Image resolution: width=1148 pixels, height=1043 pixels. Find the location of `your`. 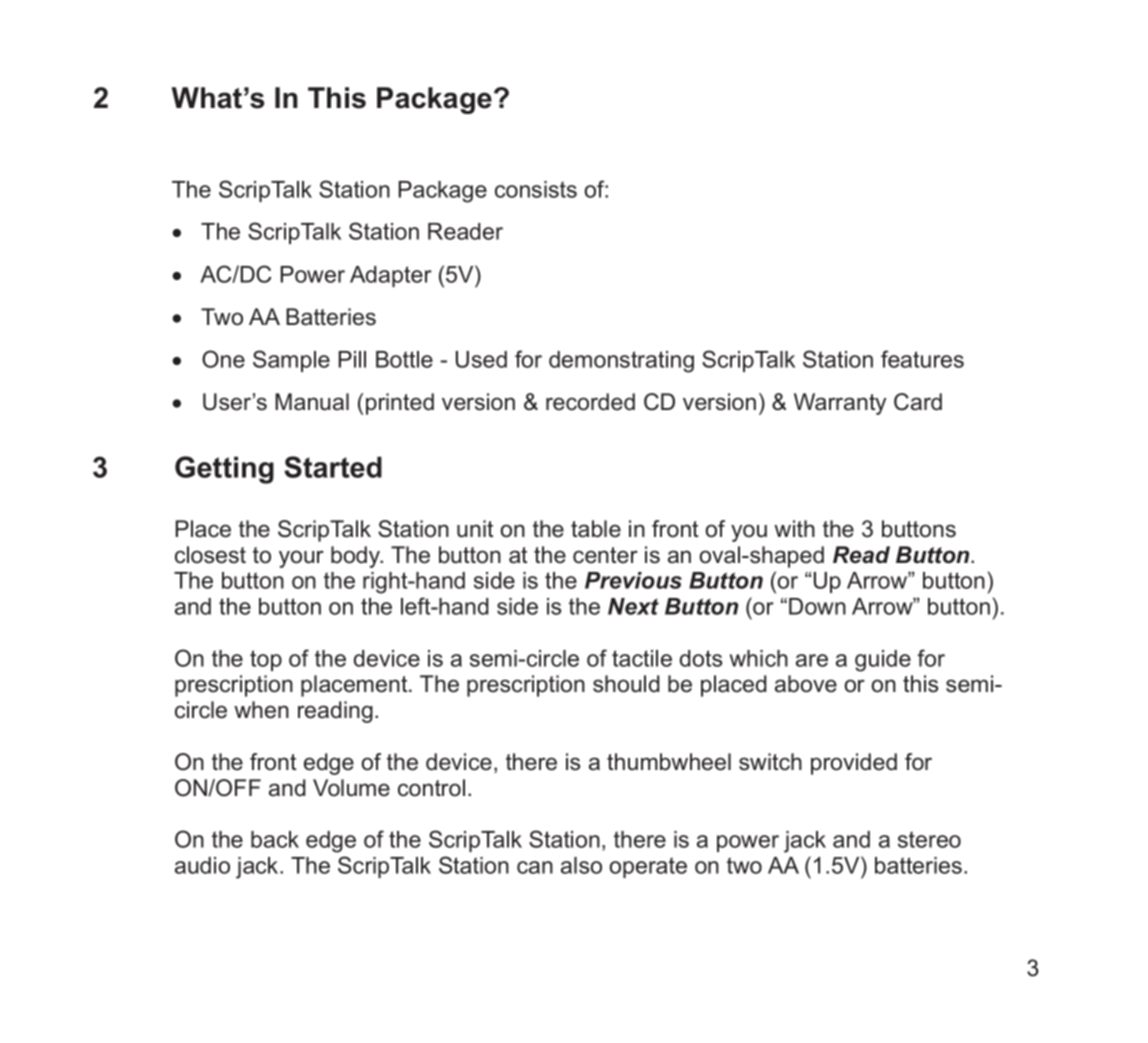

your is located at coordinates (301, 559).
